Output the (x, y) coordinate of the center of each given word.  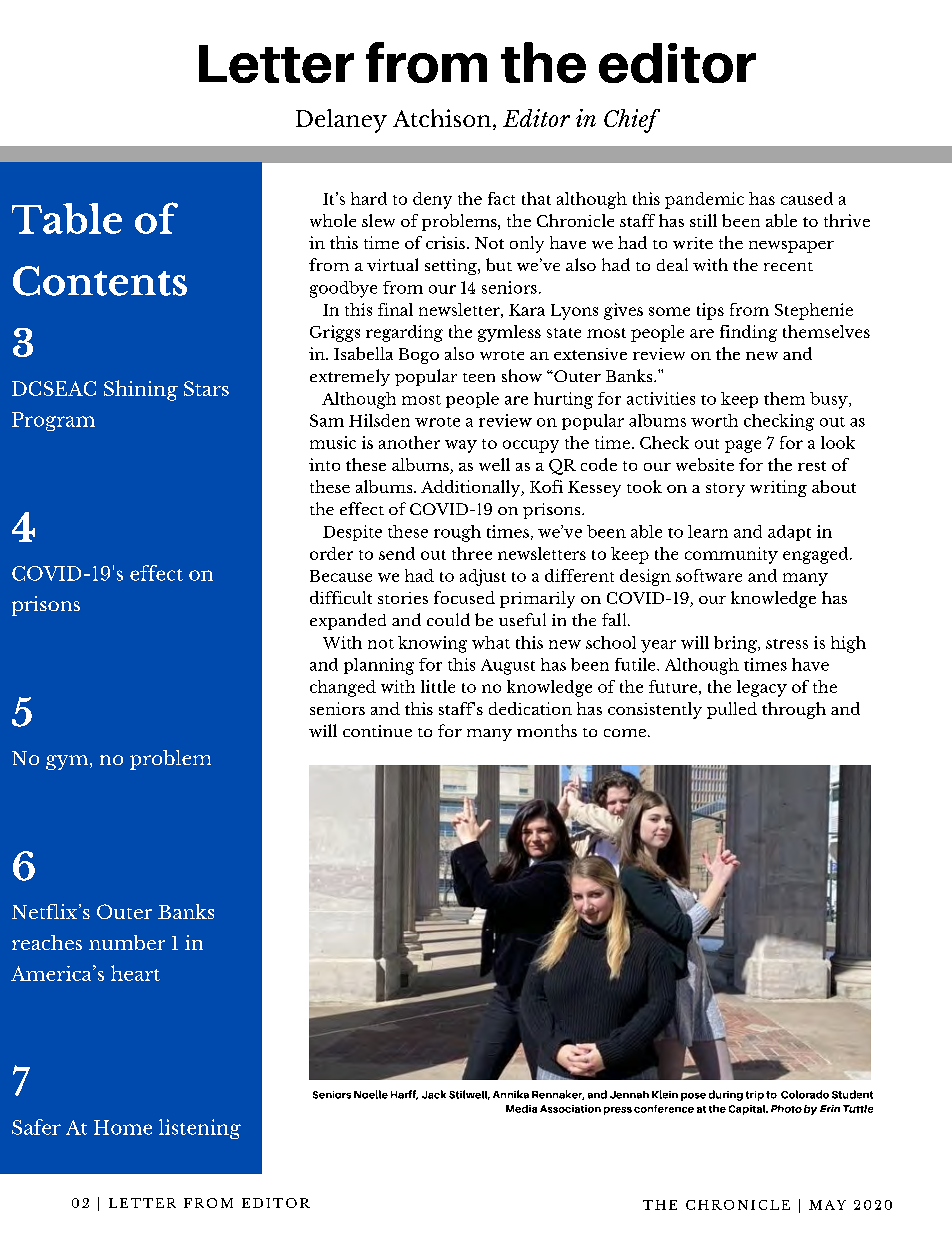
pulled (732, 710)
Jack (434, 1094)
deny (432, 200)
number (127, 942)
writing (778, 488)
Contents (100, 281)
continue (377, 731)
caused (807, 198)
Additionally (472, 488)
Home (123, 1127)
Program (53, 421)
